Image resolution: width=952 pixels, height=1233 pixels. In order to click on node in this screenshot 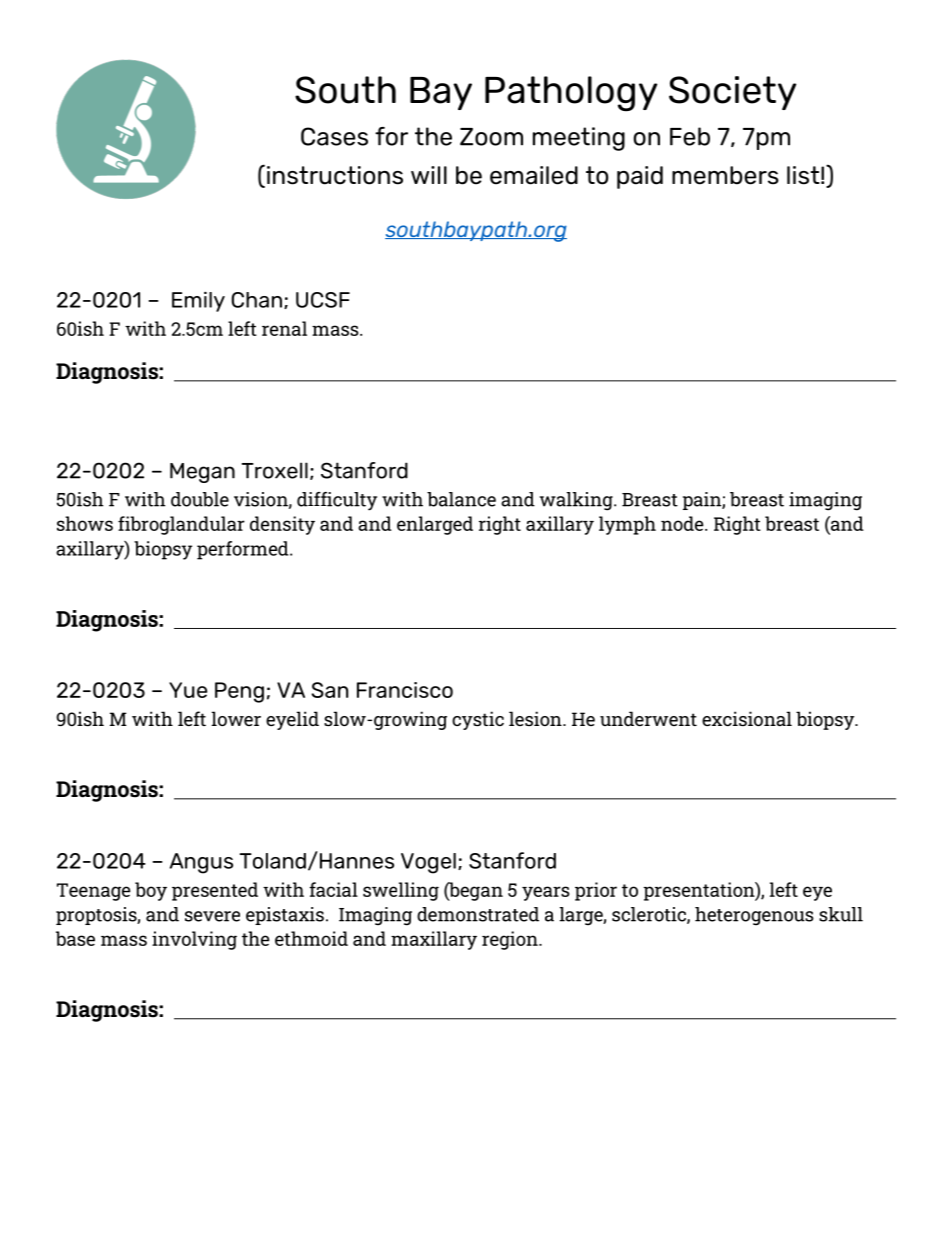, I will do `click(683, 523)`.
